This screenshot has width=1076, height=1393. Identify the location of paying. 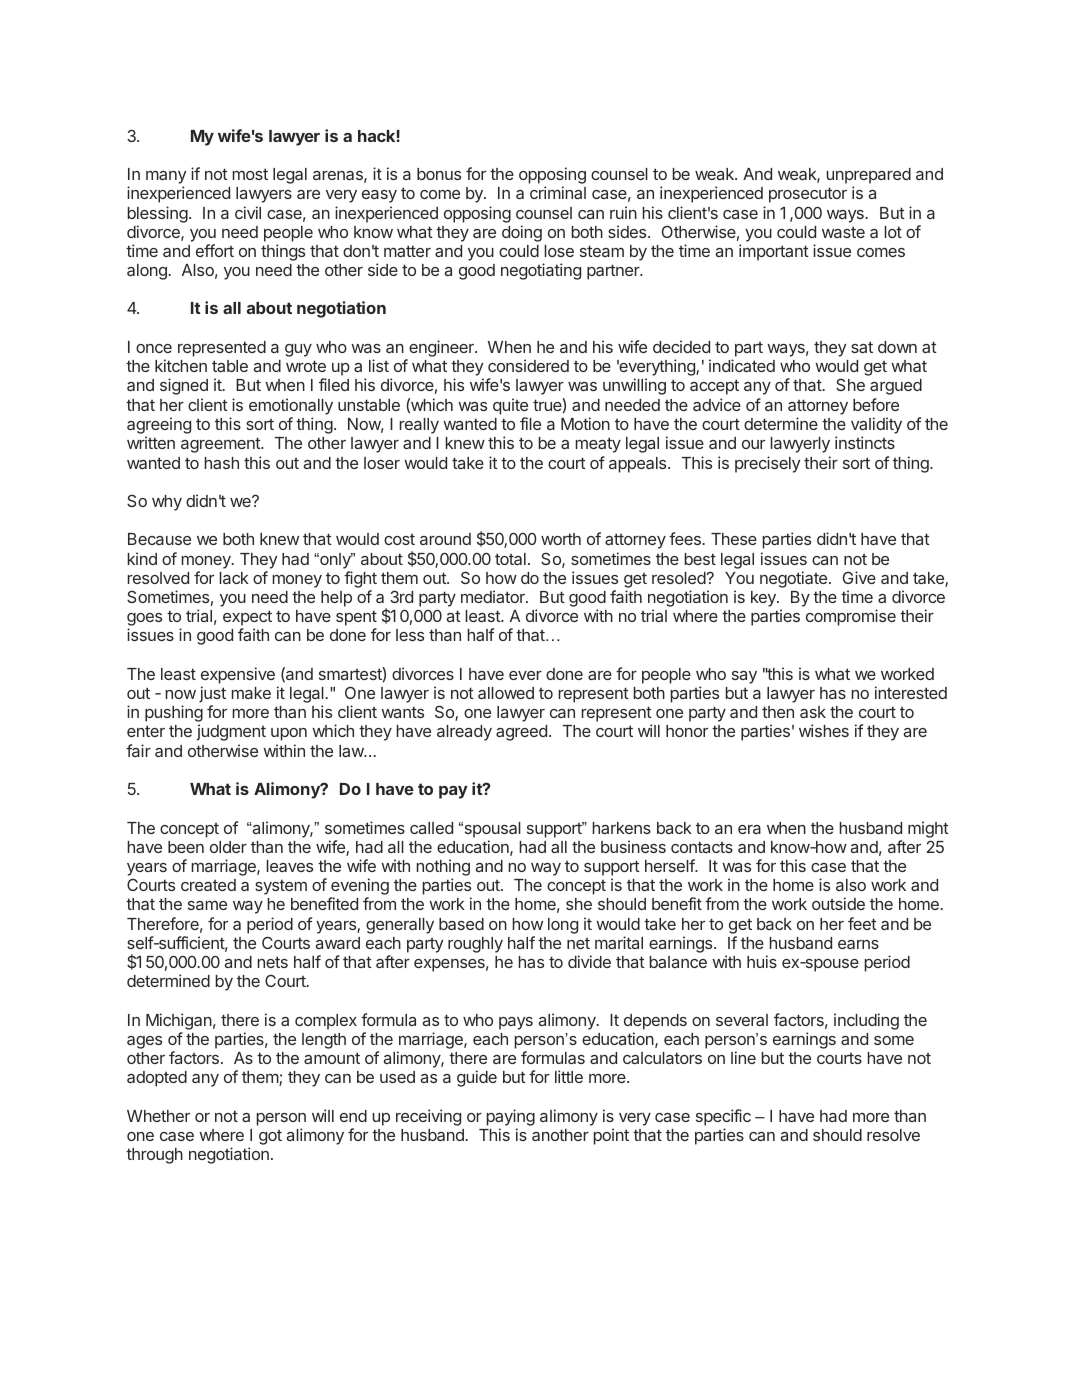
(511, 1119).
